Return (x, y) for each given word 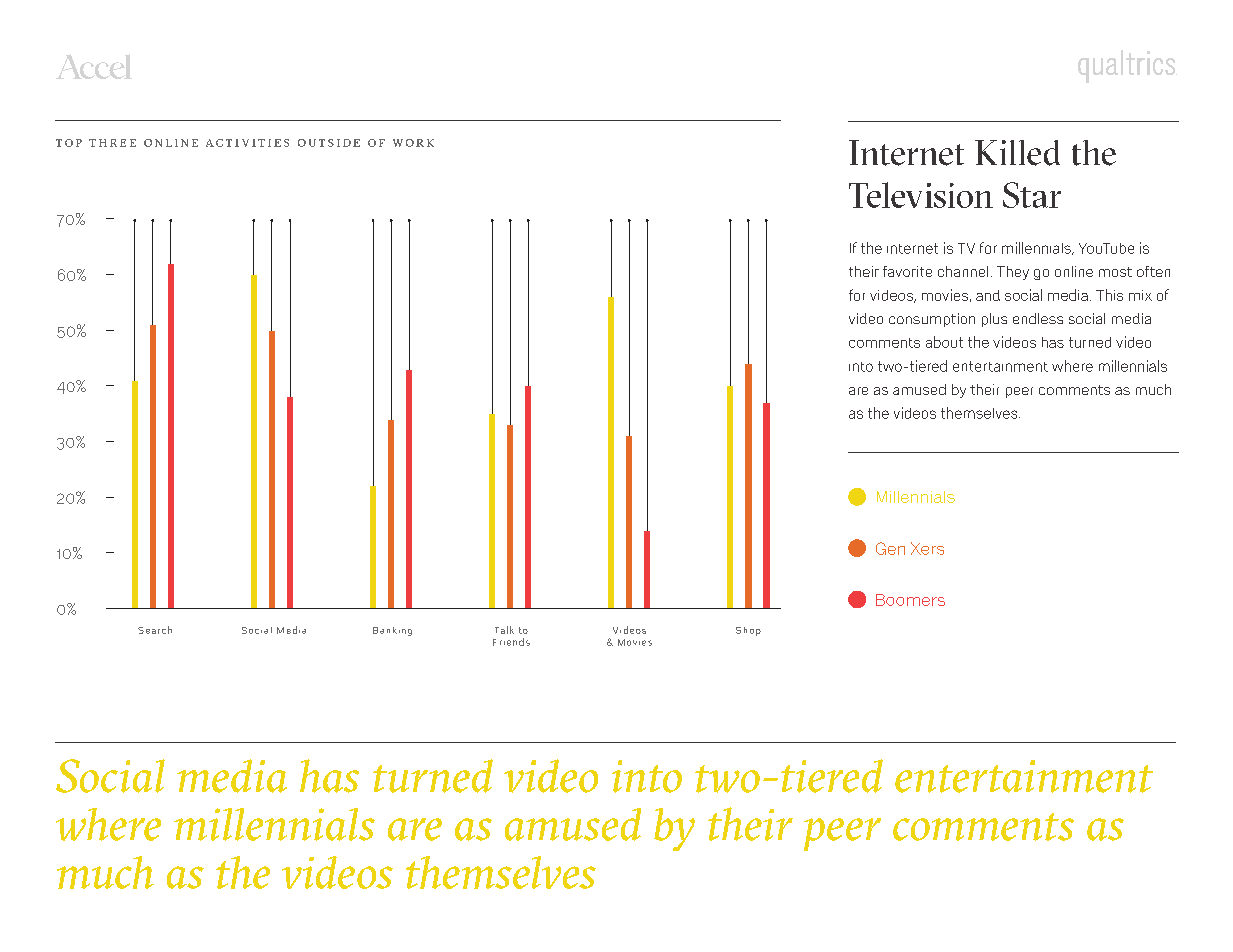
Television (921, 195)
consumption (932, 320)
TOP (69, 143)
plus (994, 320)
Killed (1017, 153)
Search (155, 630)
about (944, 342)
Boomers (910, 600)
